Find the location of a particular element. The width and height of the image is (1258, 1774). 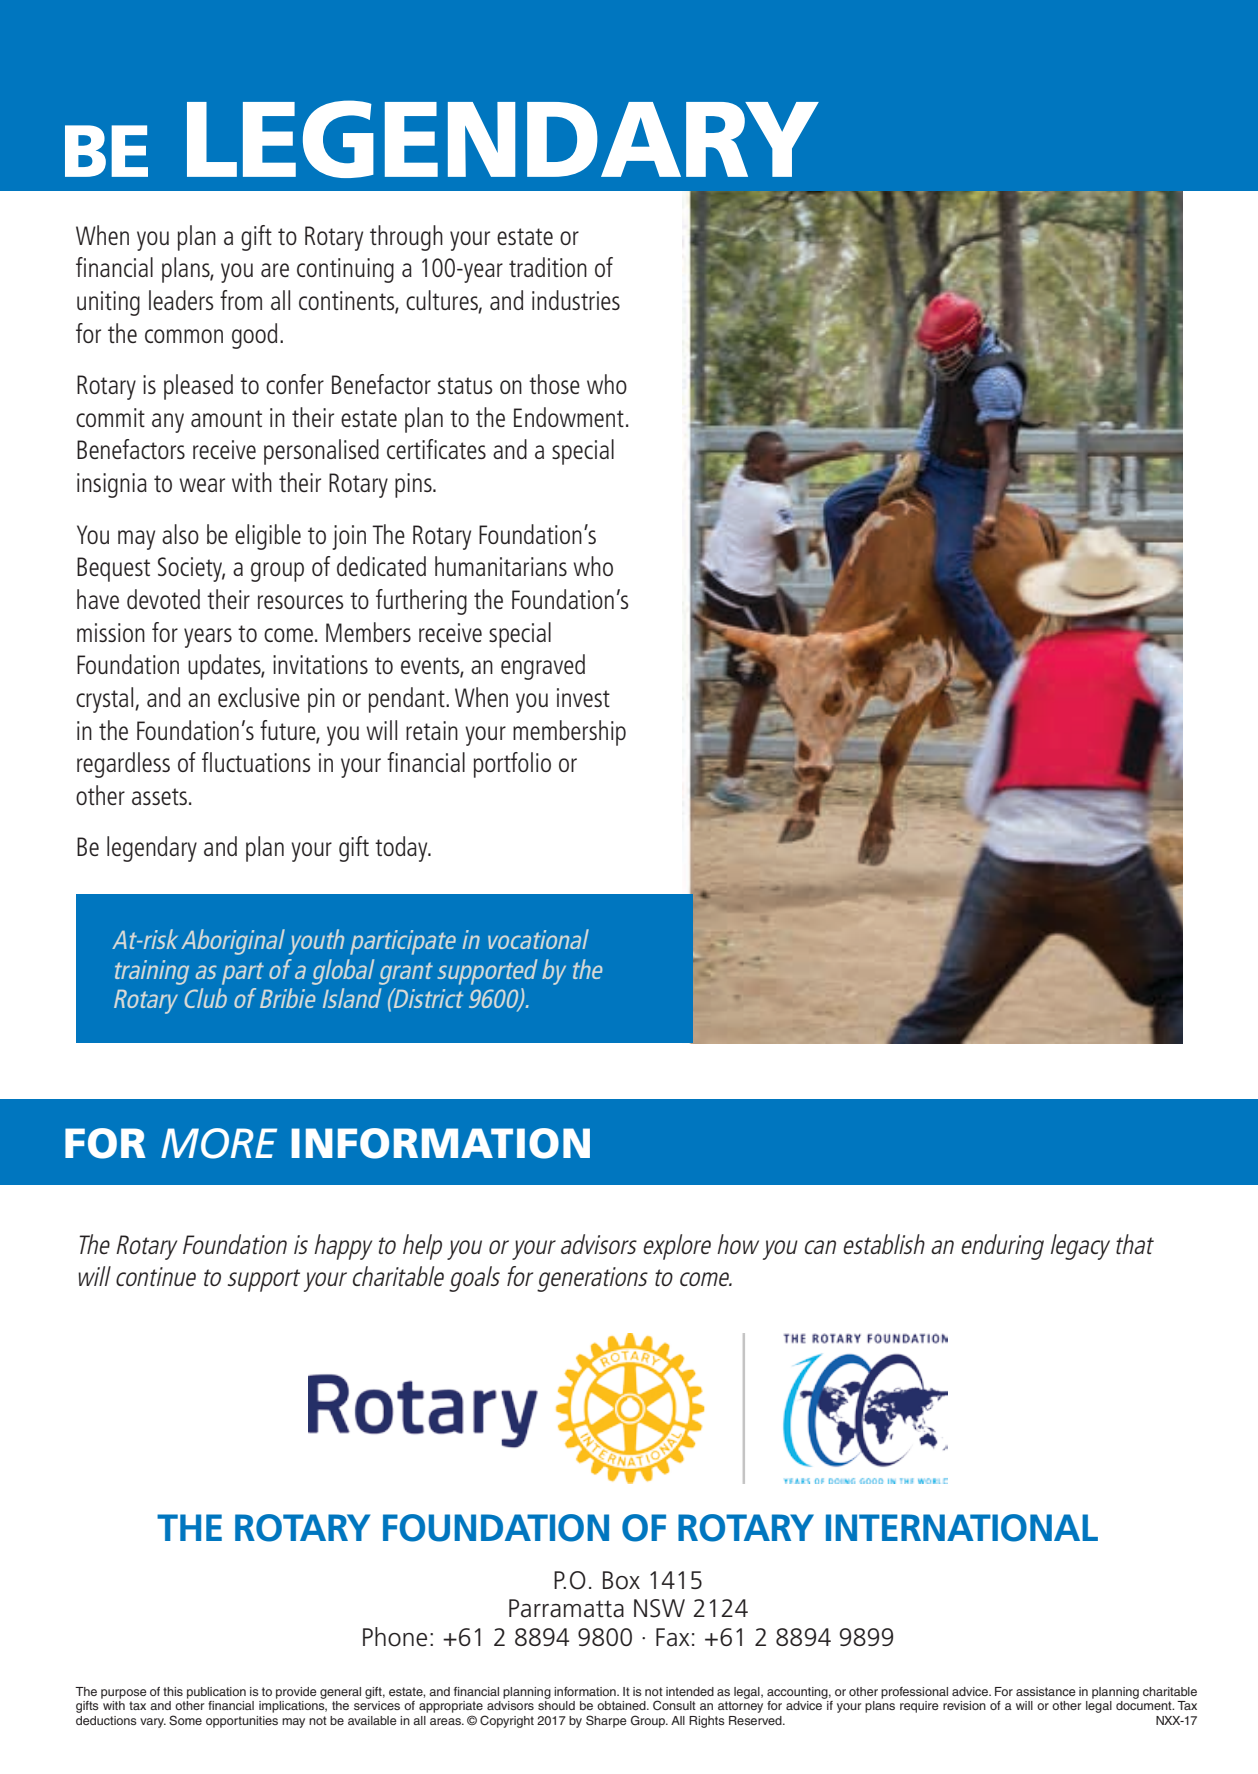

assistance is located at coordinates (1046, 1691).
